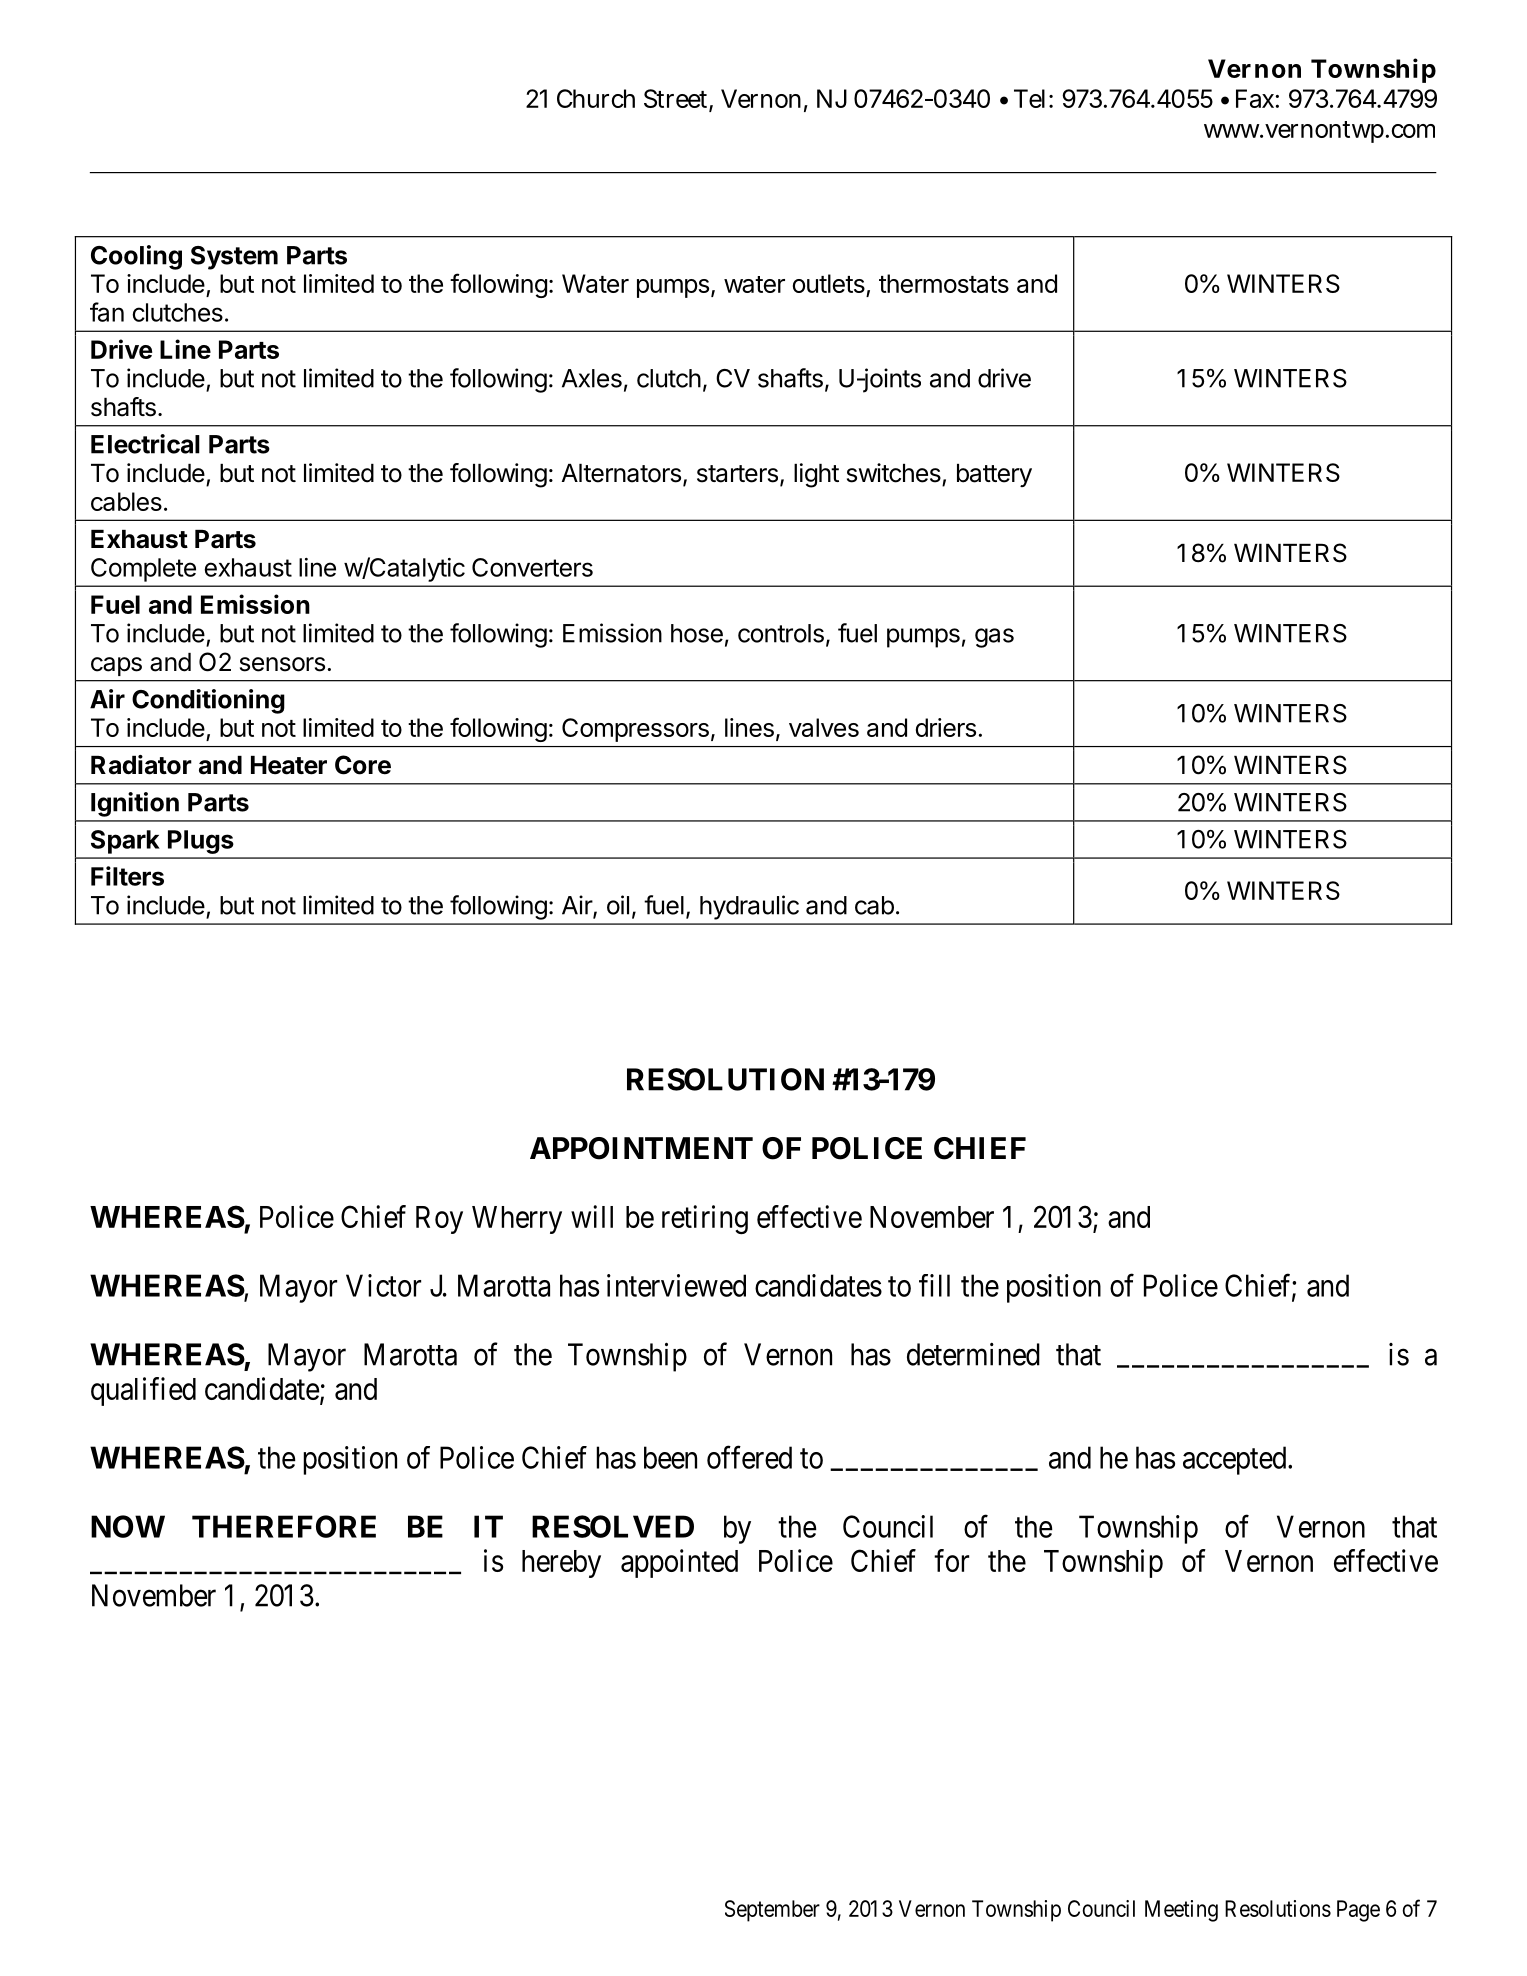 The height and width of the screenshot is (1976, 1527). I want to click on System, so click(234, 258).
